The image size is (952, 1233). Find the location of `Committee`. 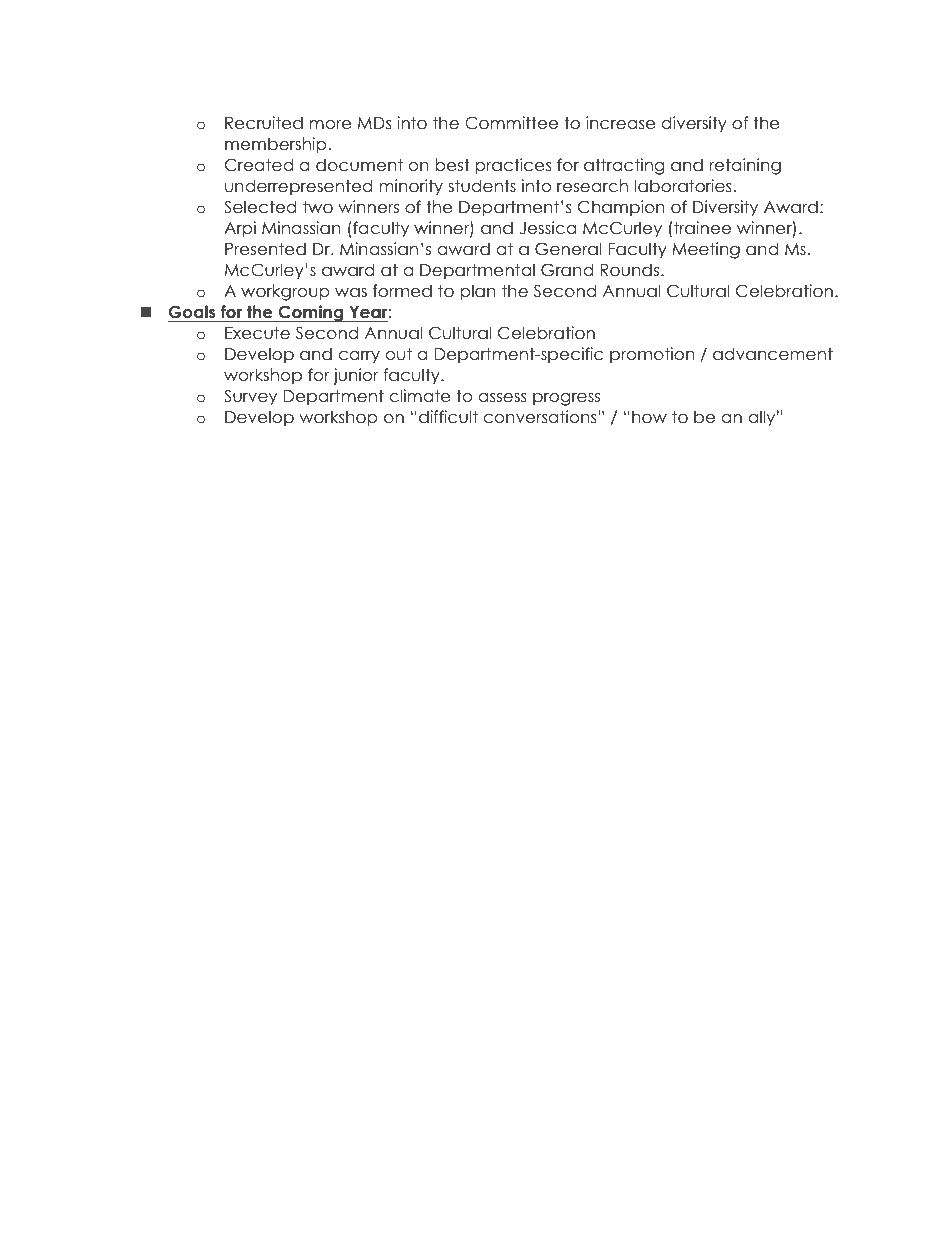

Committee is located at coordinates (511, 123).
